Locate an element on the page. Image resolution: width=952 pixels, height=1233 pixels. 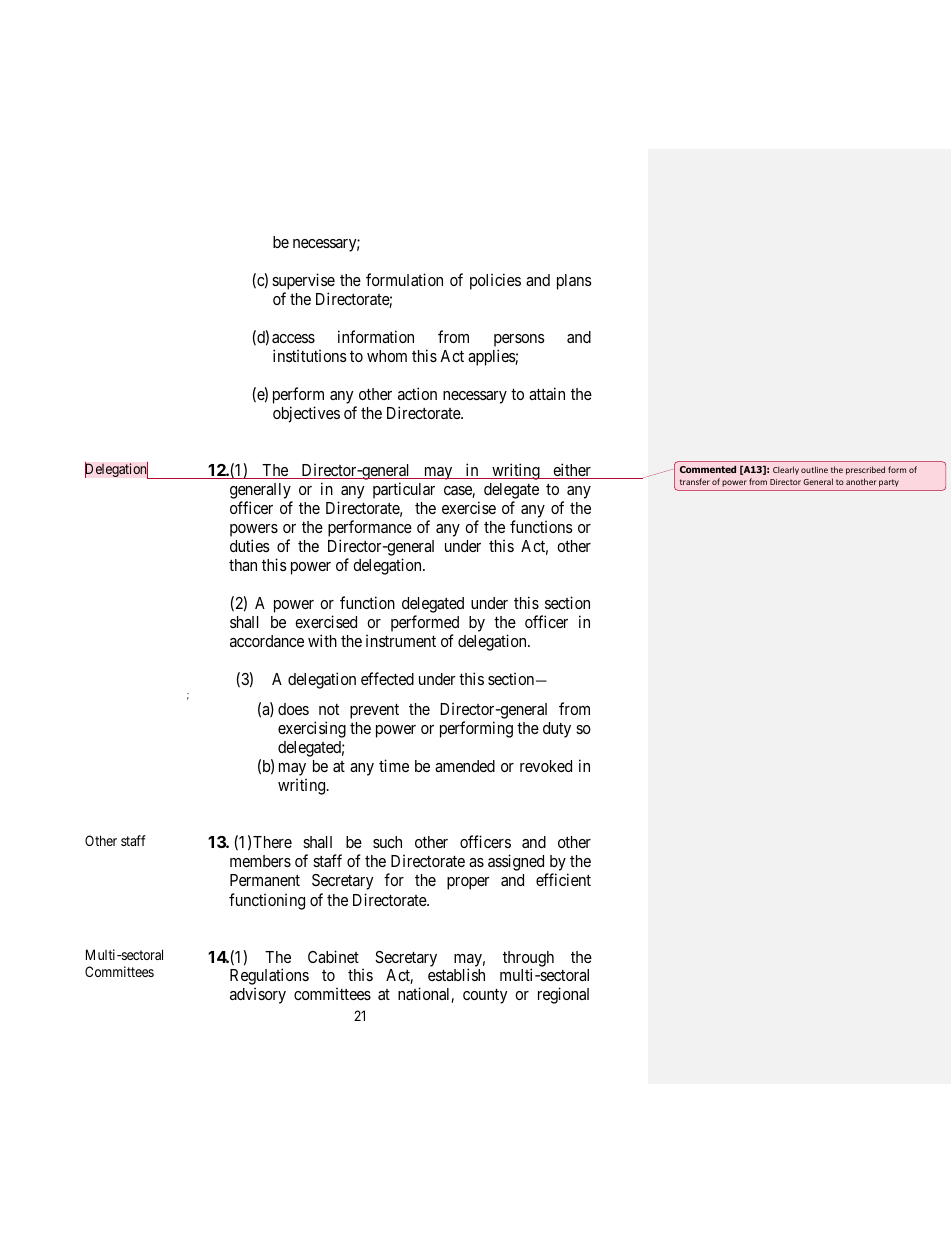
Regulations is located at coordinates (269, 978).
